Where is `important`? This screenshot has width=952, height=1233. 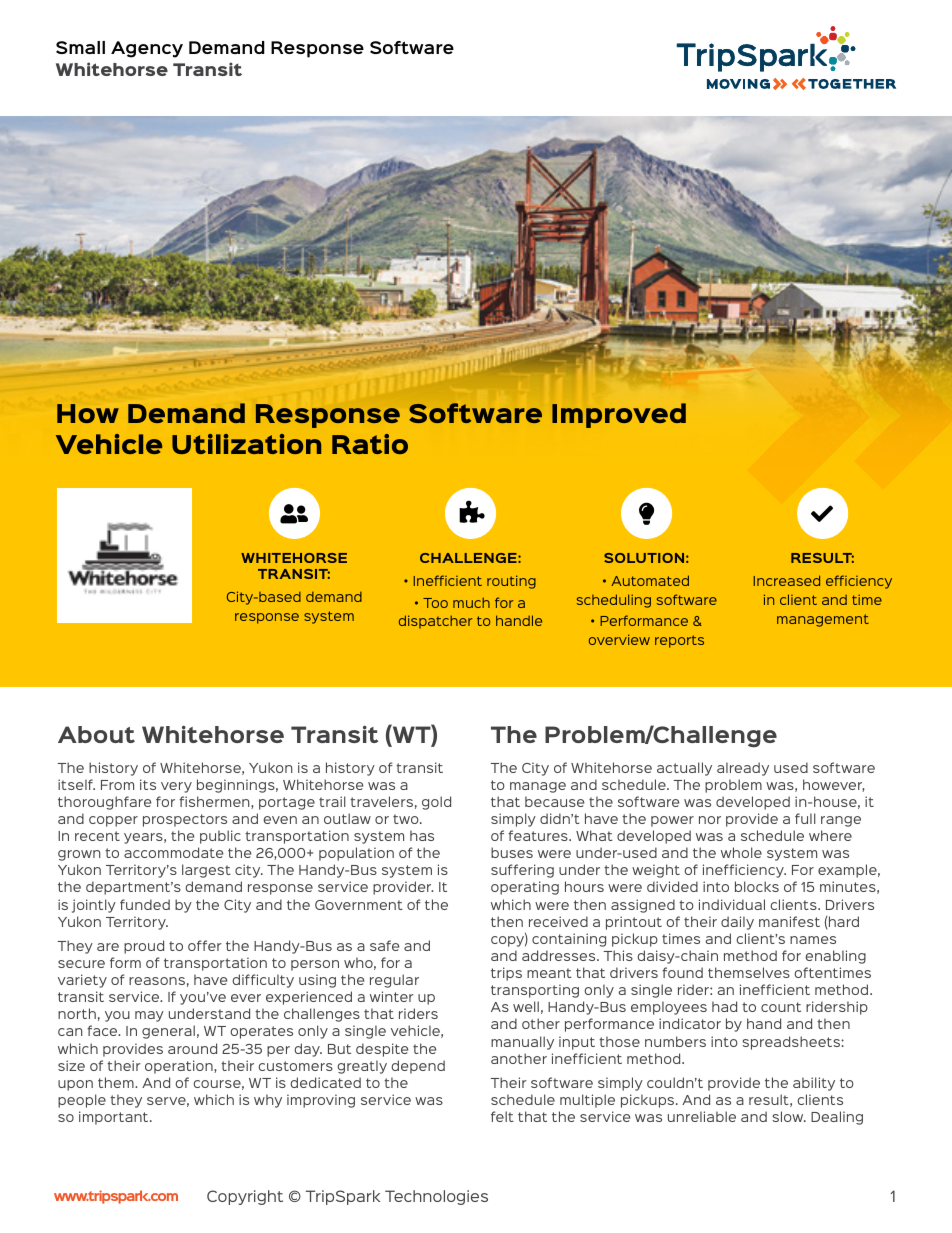
important is located at coordinates (115, 1118).
